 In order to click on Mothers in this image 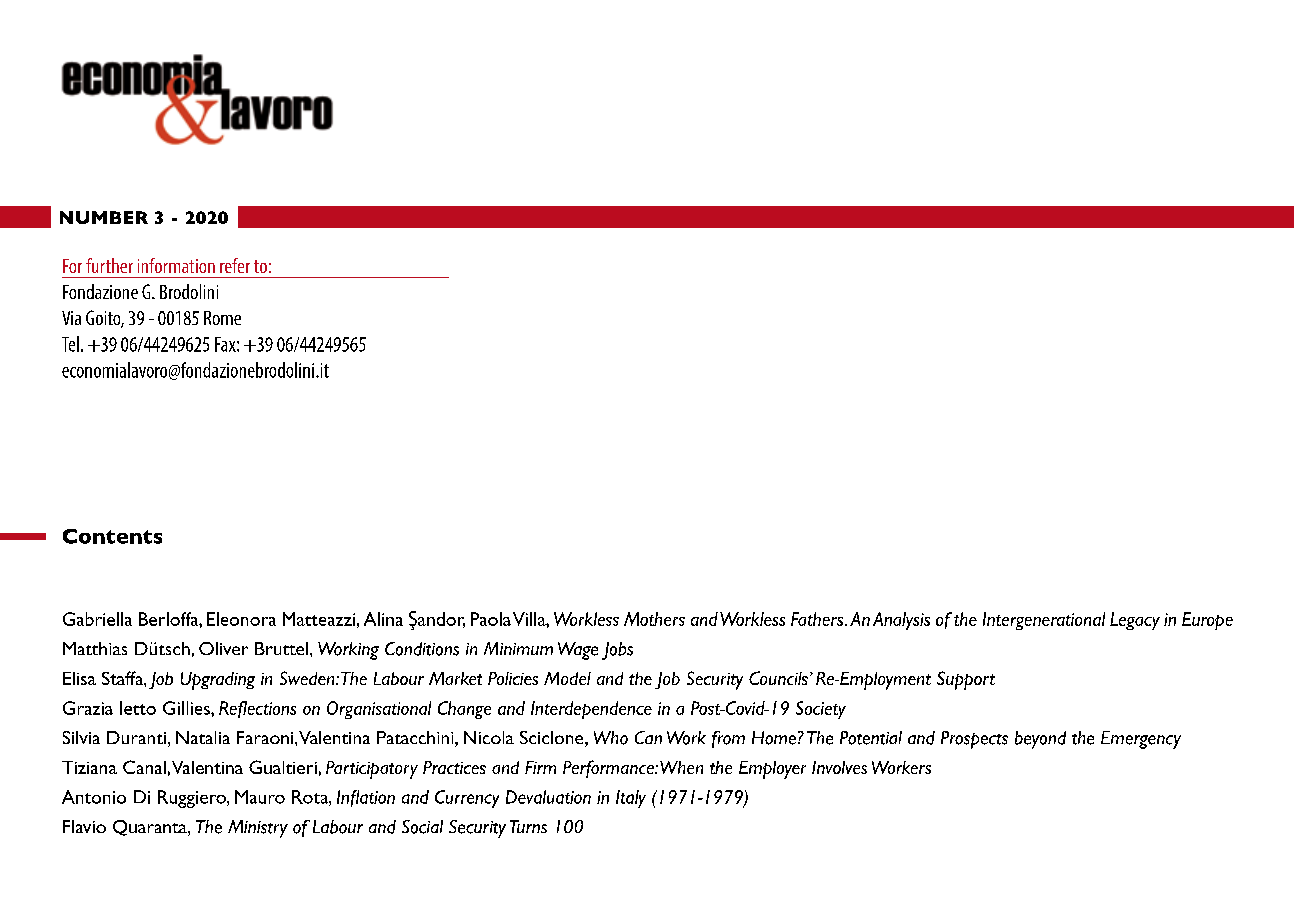, I will do `click(654, 619)`.
